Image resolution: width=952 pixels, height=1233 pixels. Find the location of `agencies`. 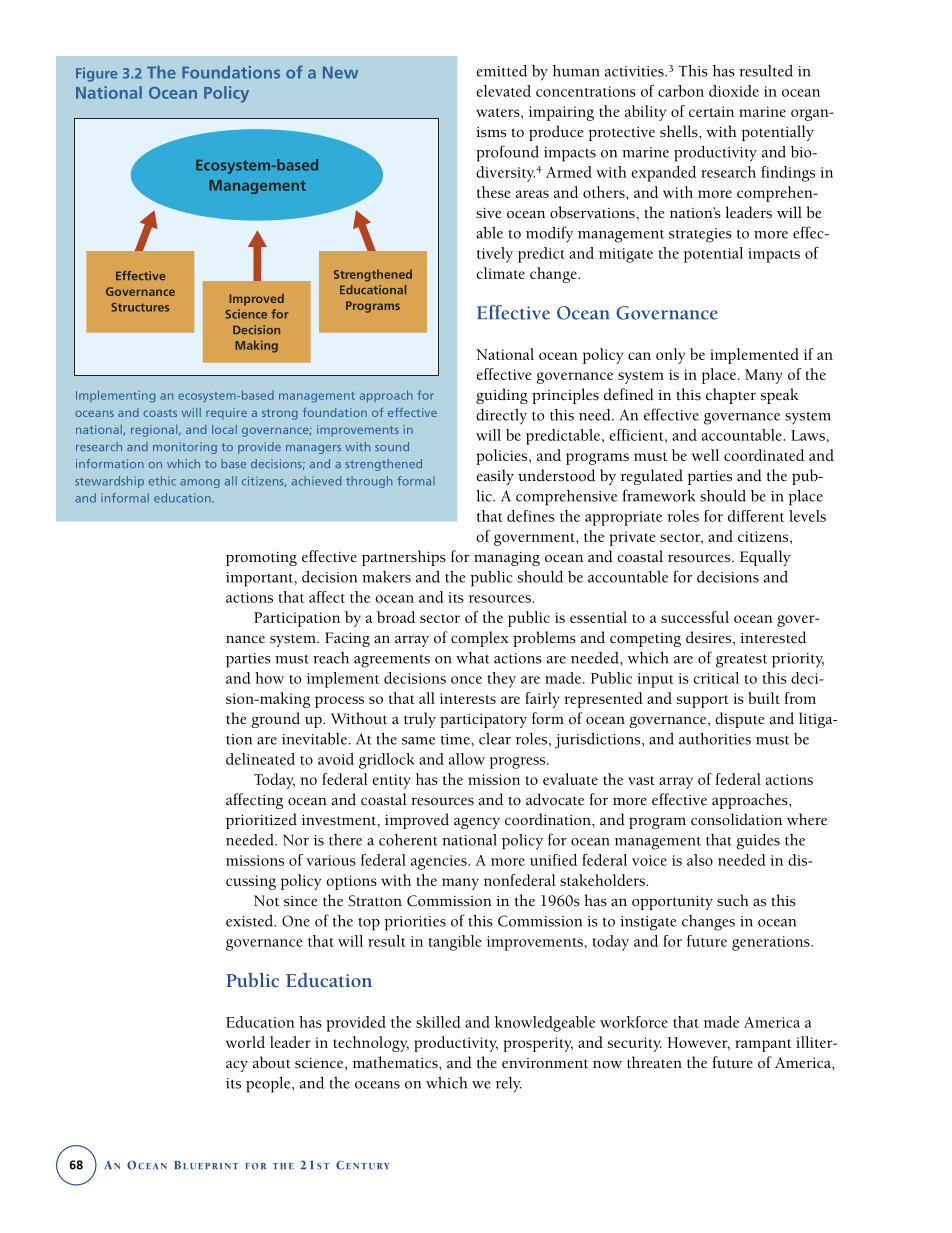

agencies is located at coordinates (440, 862).
